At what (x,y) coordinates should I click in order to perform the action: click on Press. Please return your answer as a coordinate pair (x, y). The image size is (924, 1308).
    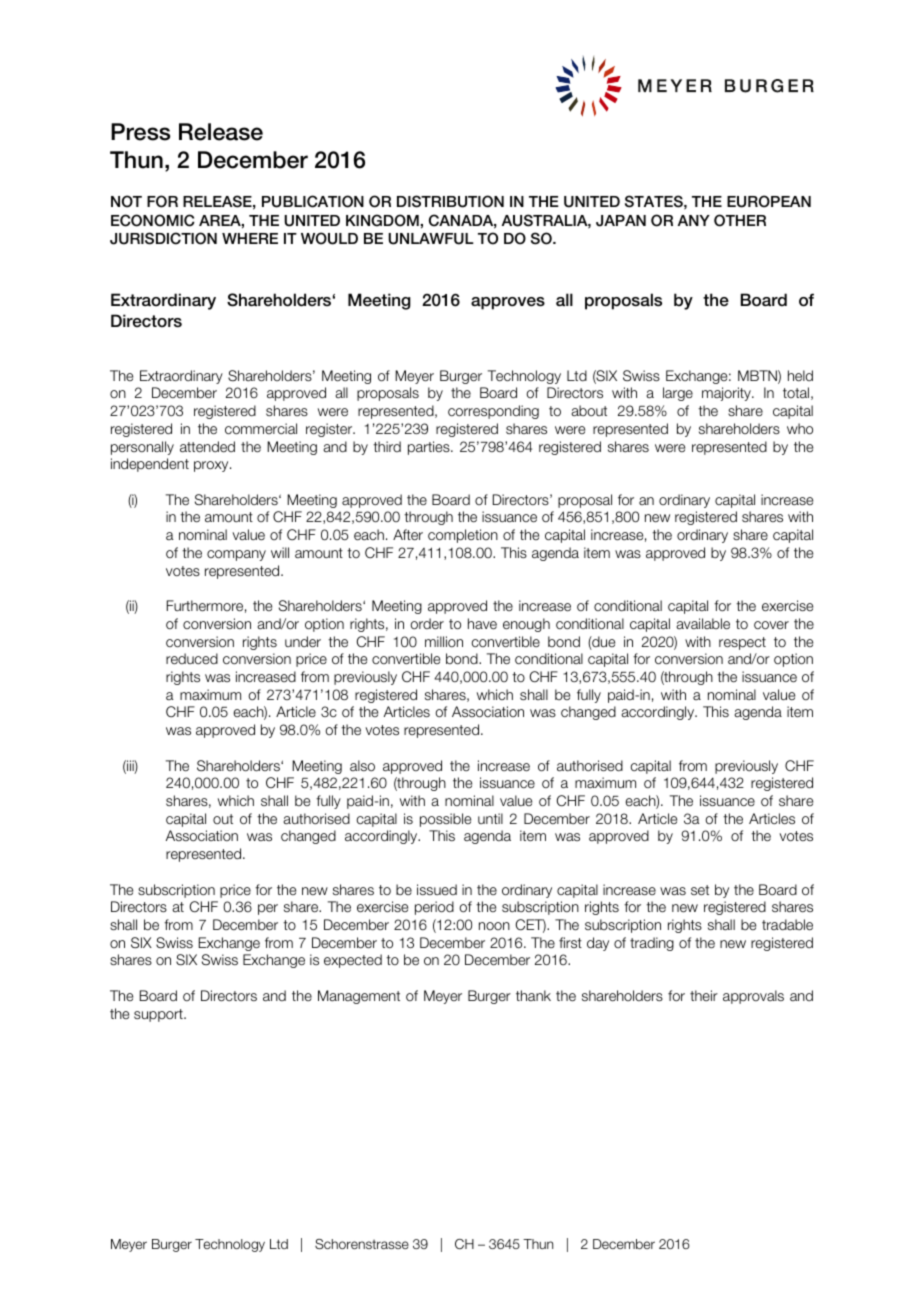
    Looking at the image, I should click on (140, 132).
